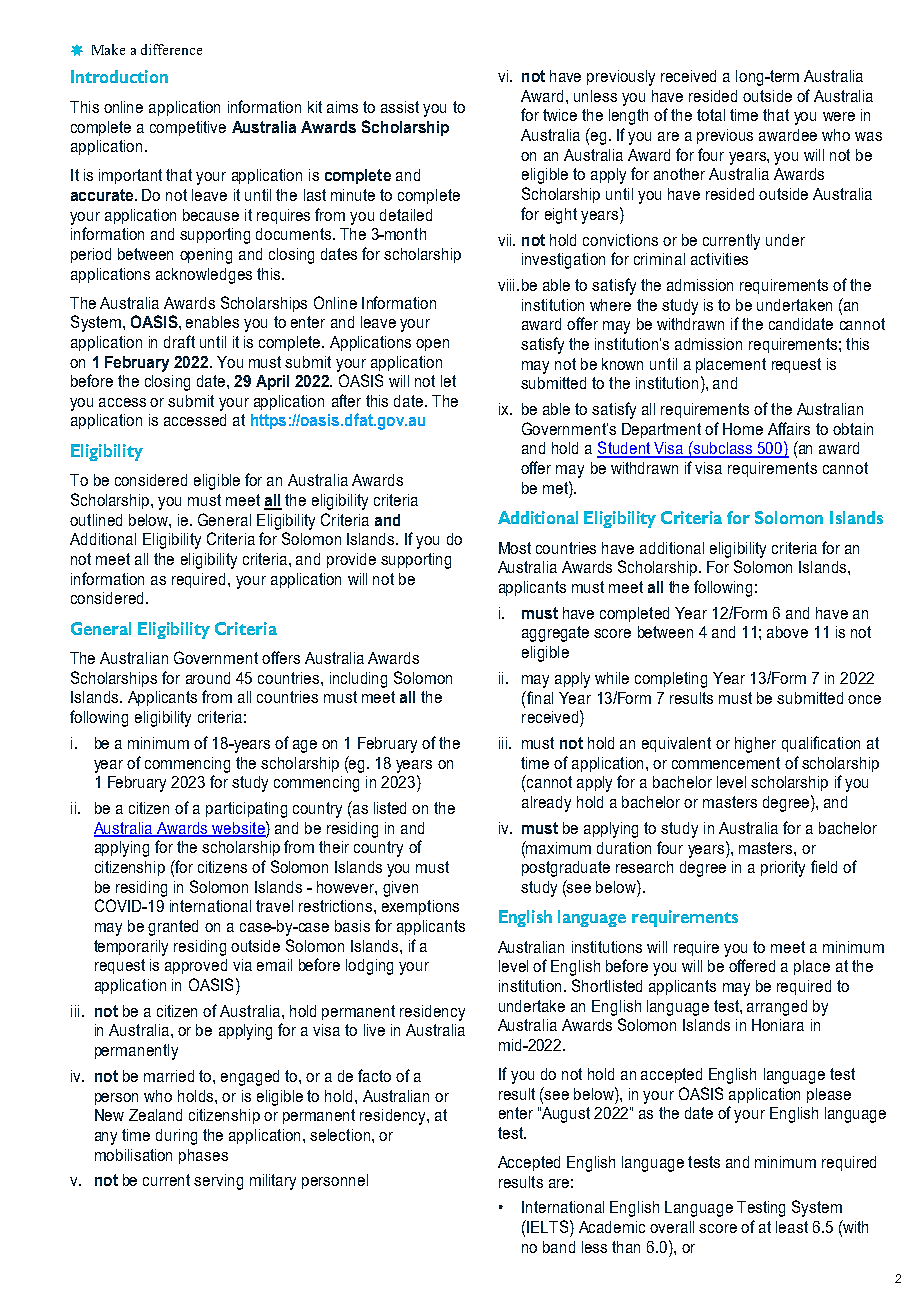 The width and height of the document is (924, 1308). What do you see at coordinates (400, 107) in the document?
I see `assist` at bounding box center [400, 107].
